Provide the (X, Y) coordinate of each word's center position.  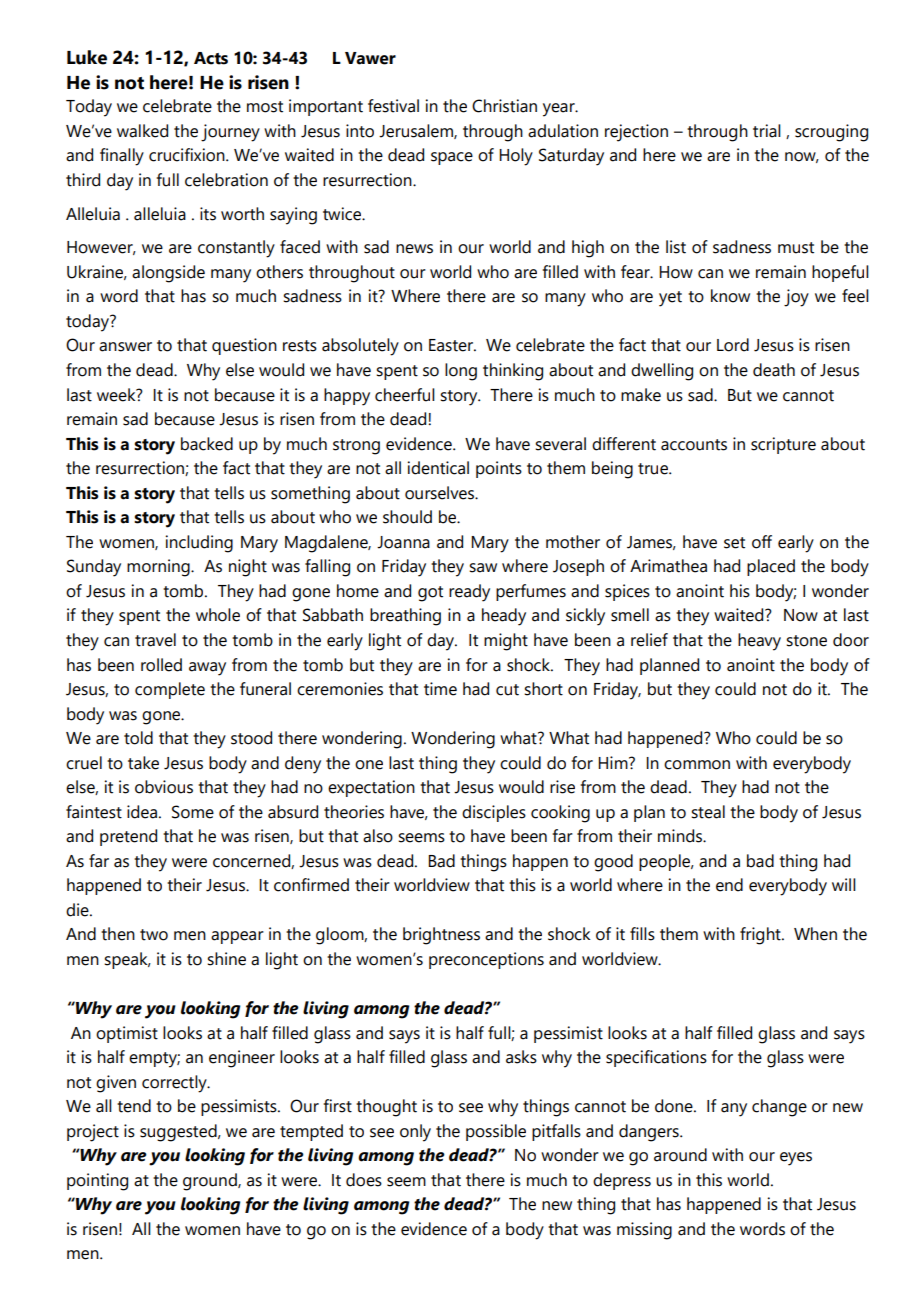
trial (767, 131)
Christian (504, 106)
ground (211, 1182)
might (506, 642)
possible (496, 1132)
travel (155, 640)
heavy (759, 642)
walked (142, 131)
